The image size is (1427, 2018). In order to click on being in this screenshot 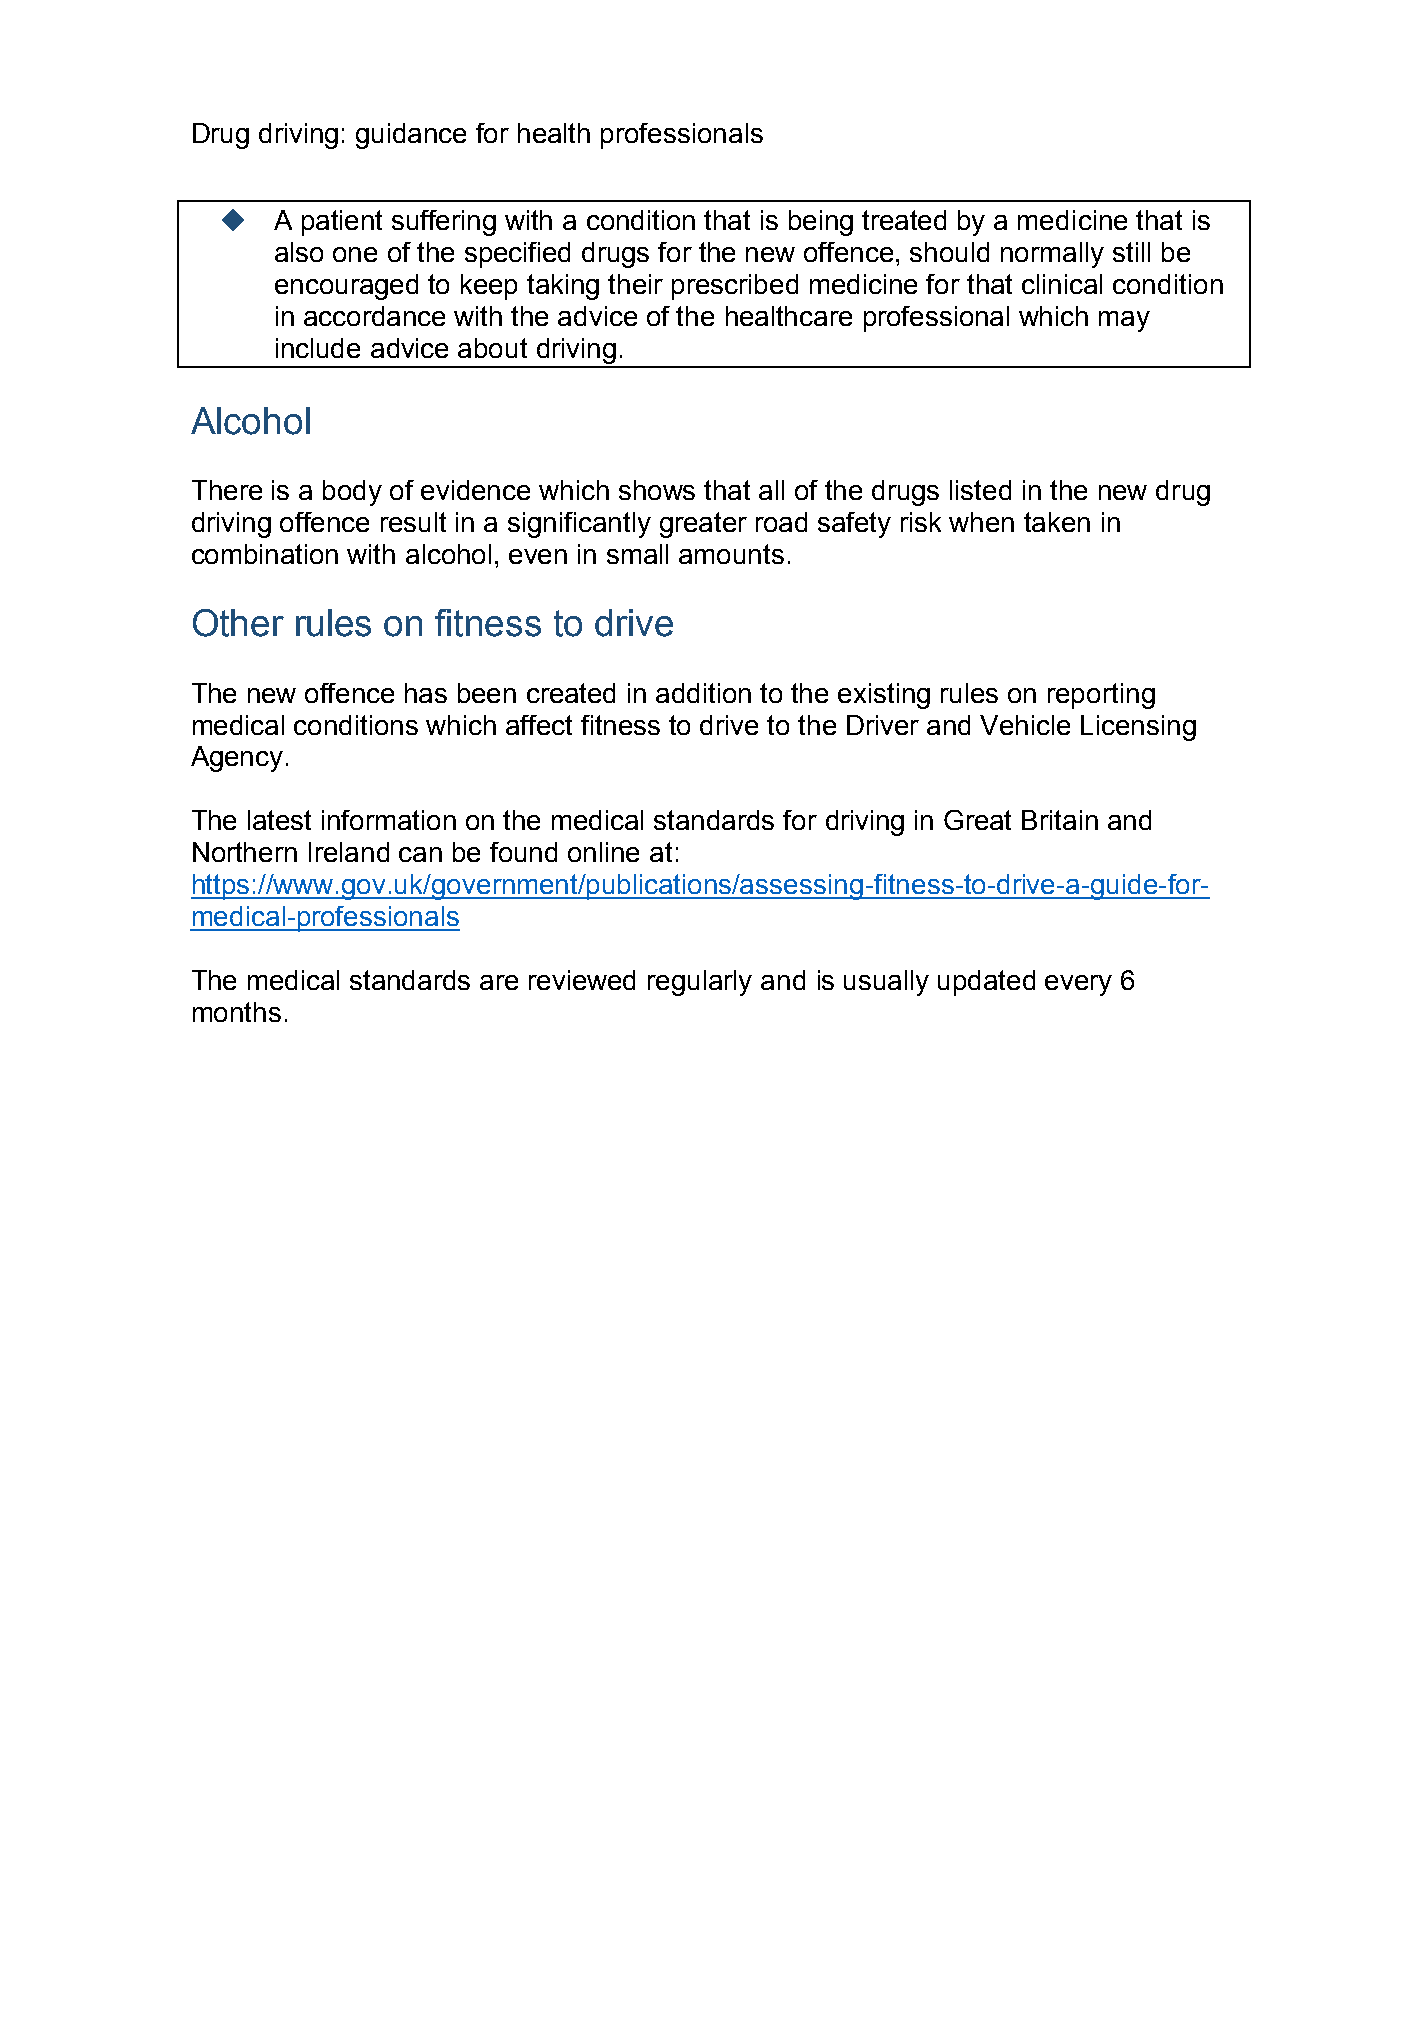, I will do `click(821, 223)`.
